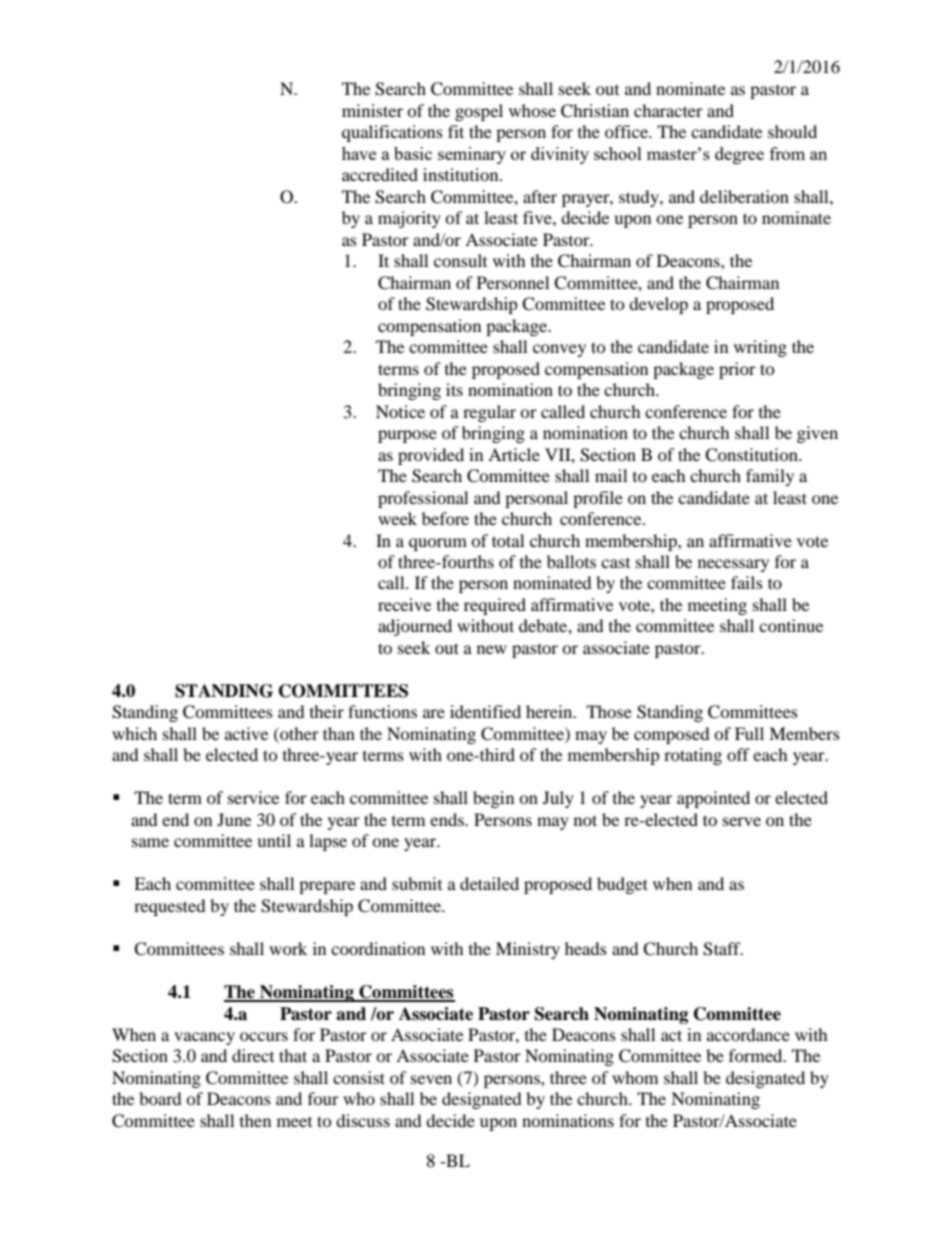  Describe the element at coordinates (493, 799) in the screenshot. I see `begin` at that location.
